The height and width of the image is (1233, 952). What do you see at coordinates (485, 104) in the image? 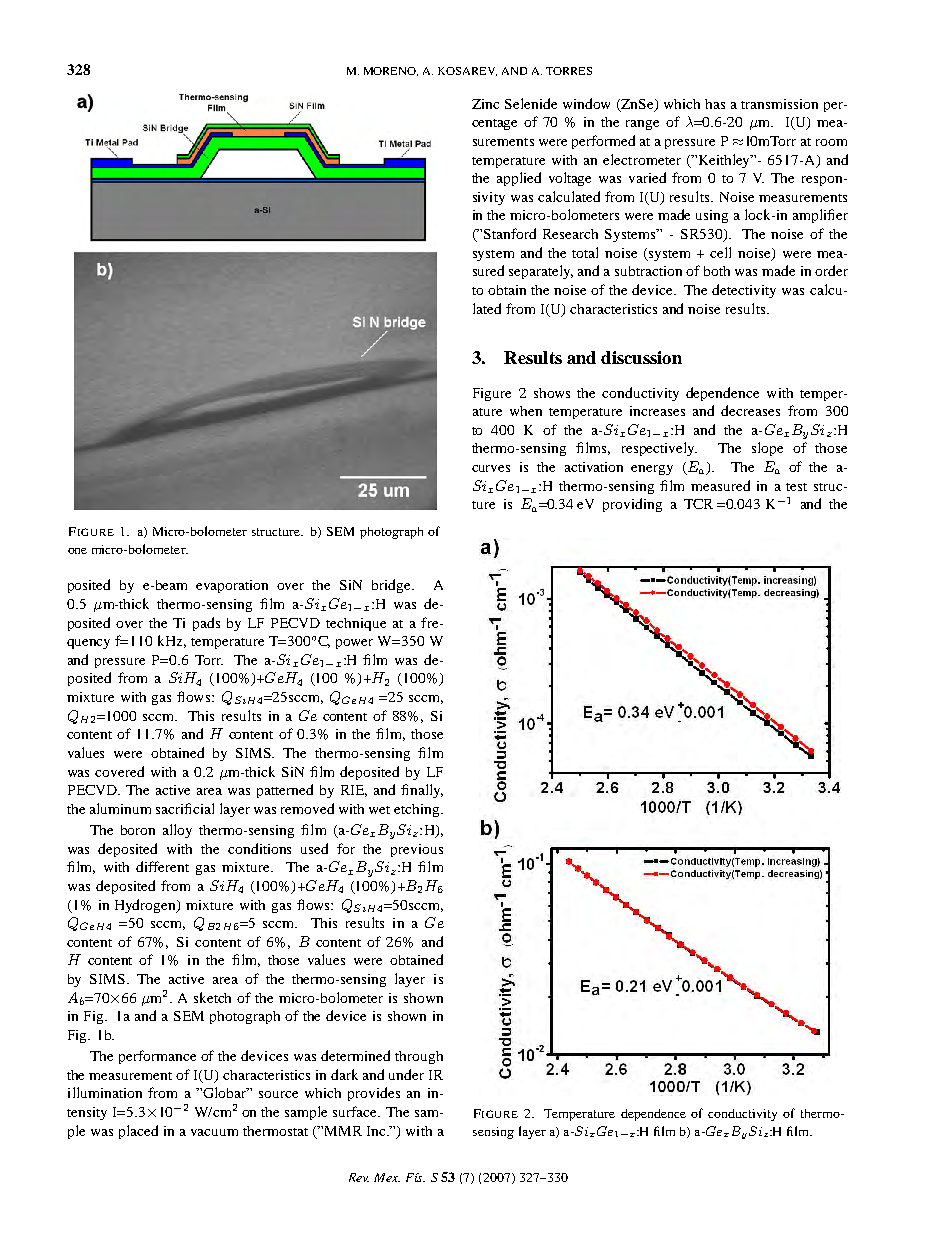
I see `Zinc` at bounding box center [485, 104].
